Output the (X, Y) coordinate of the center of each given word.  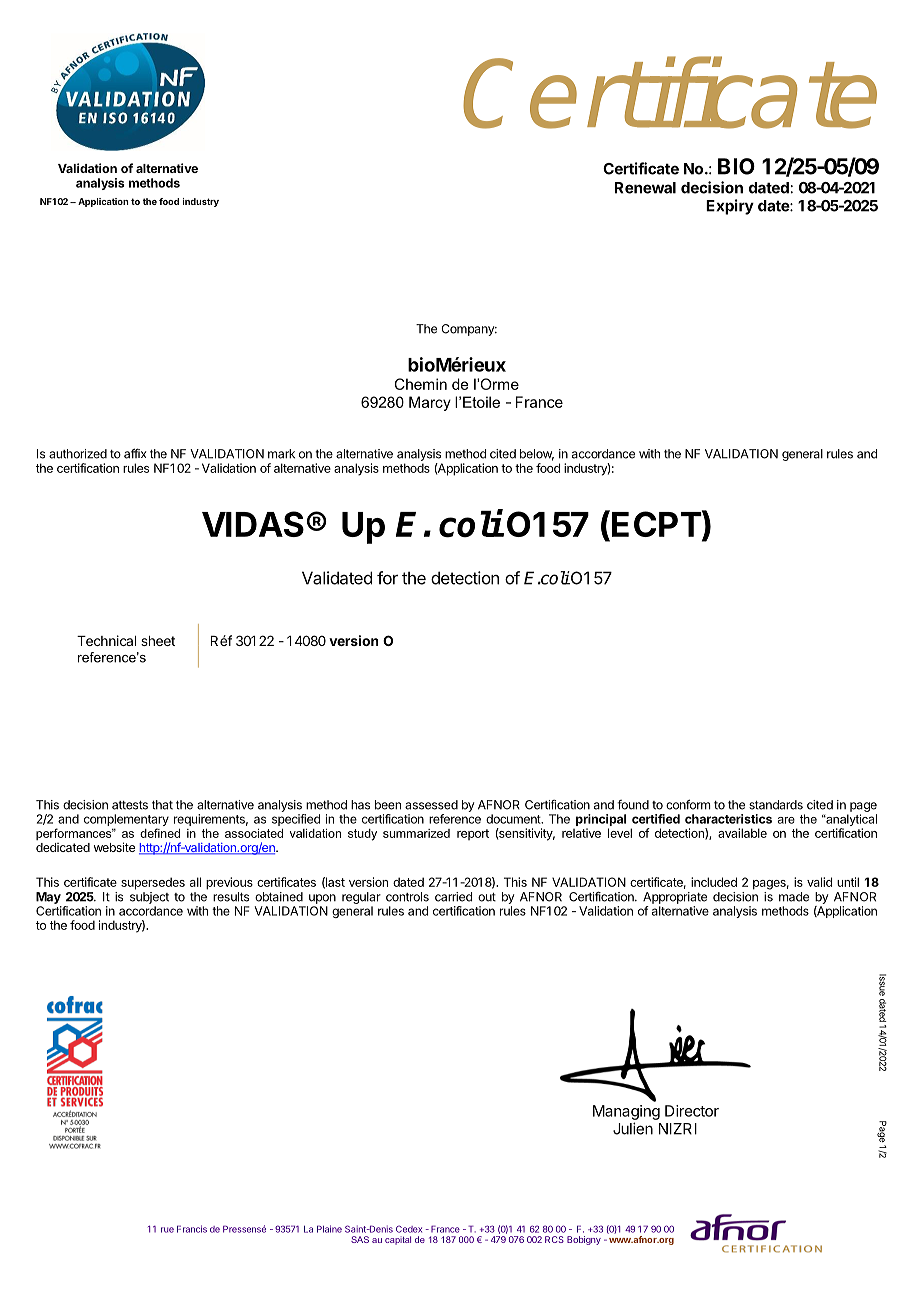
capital (398, 1240)
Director (692, 1111)
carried (453, 897)
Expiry (730, 207)
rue (167, 1230)
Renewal (645, 188)
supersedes (153, 883)
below (537, 455)
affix (135, 453)
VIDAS (253, 524)
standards (776, 805)
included (714, 882)
